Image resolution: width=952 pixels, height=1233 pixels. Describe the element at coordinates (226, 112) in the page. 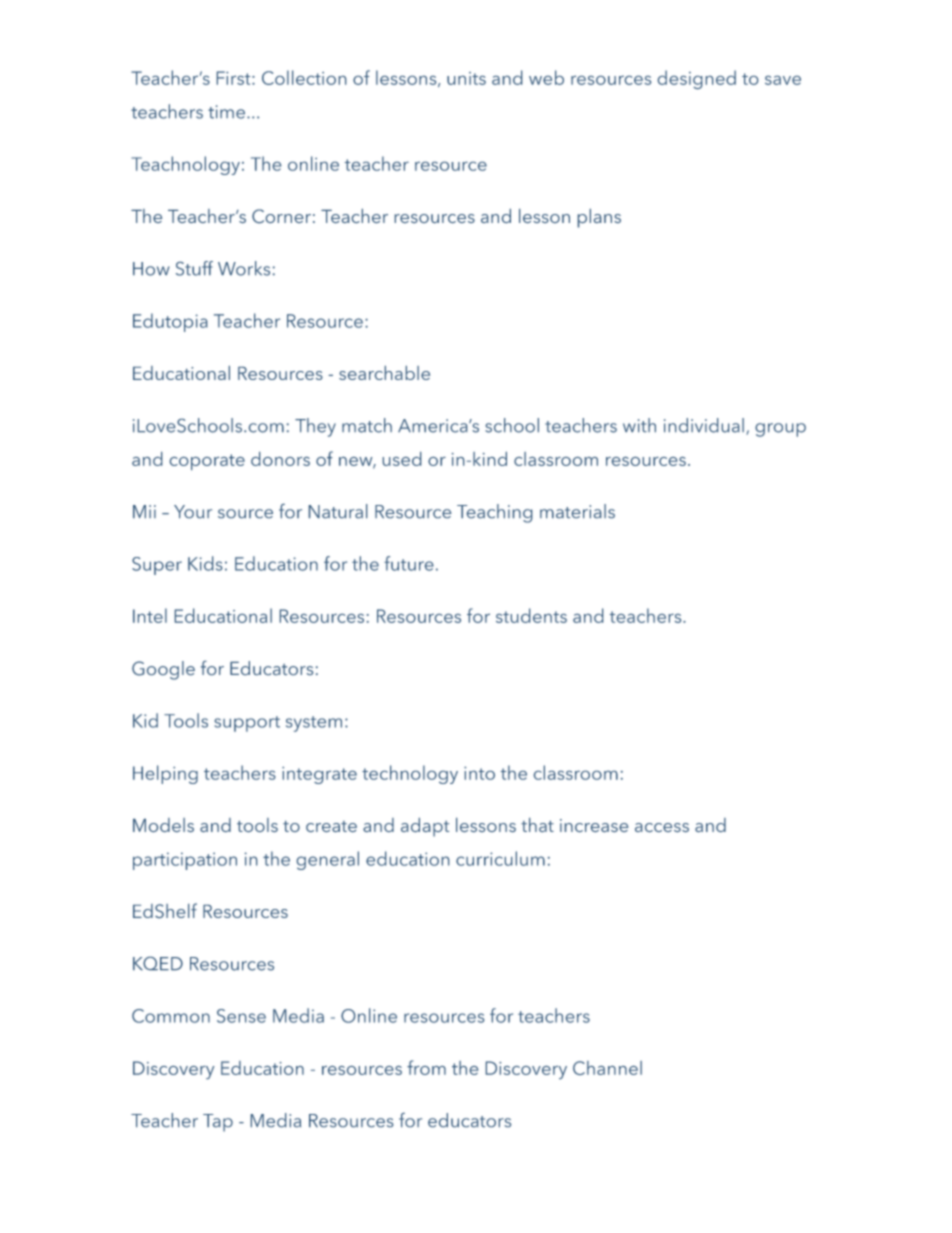

I see `time` at that location.
